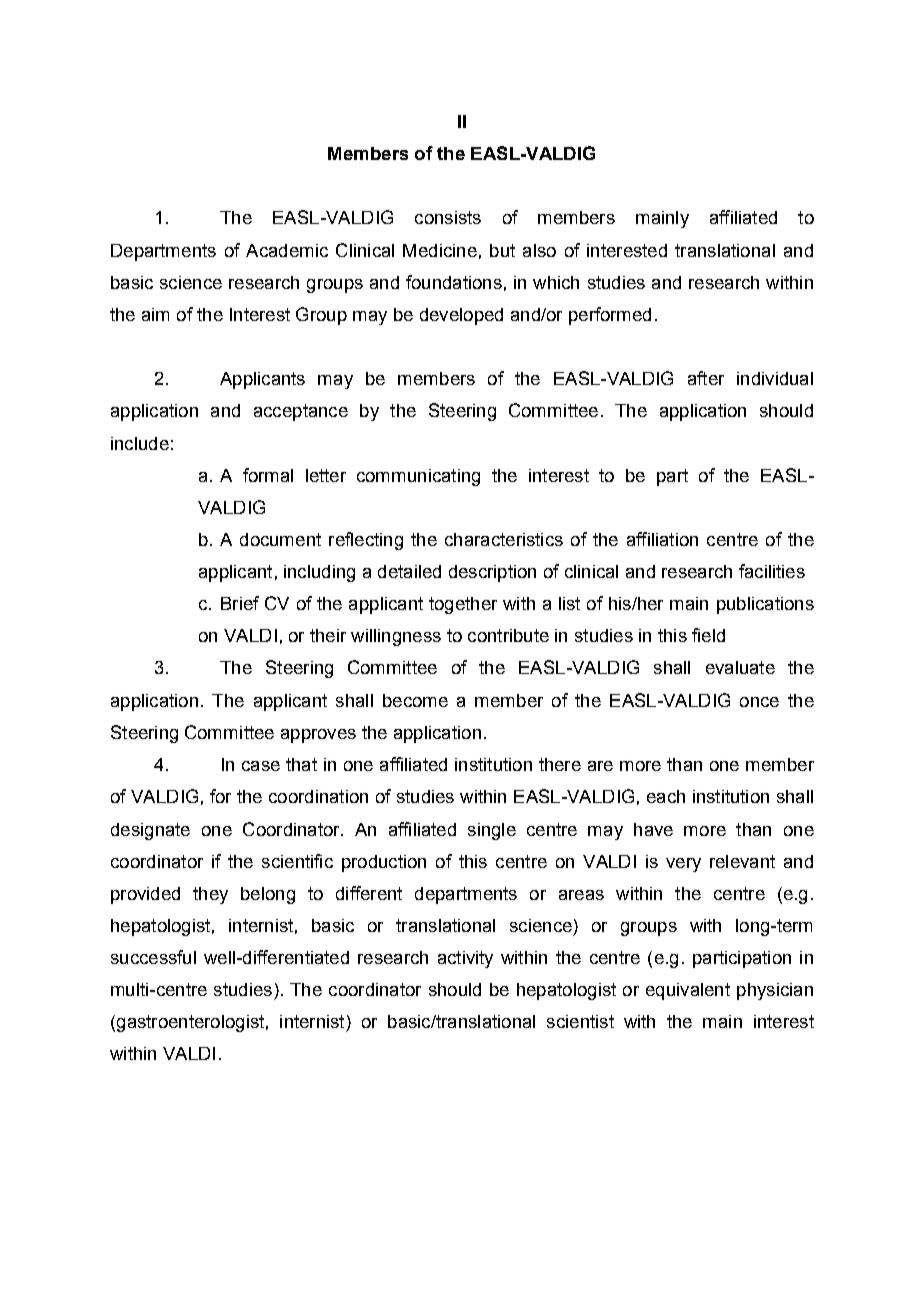 The width and height of the document is (924, 1308). I want to click on formal, so click(268, 475).
